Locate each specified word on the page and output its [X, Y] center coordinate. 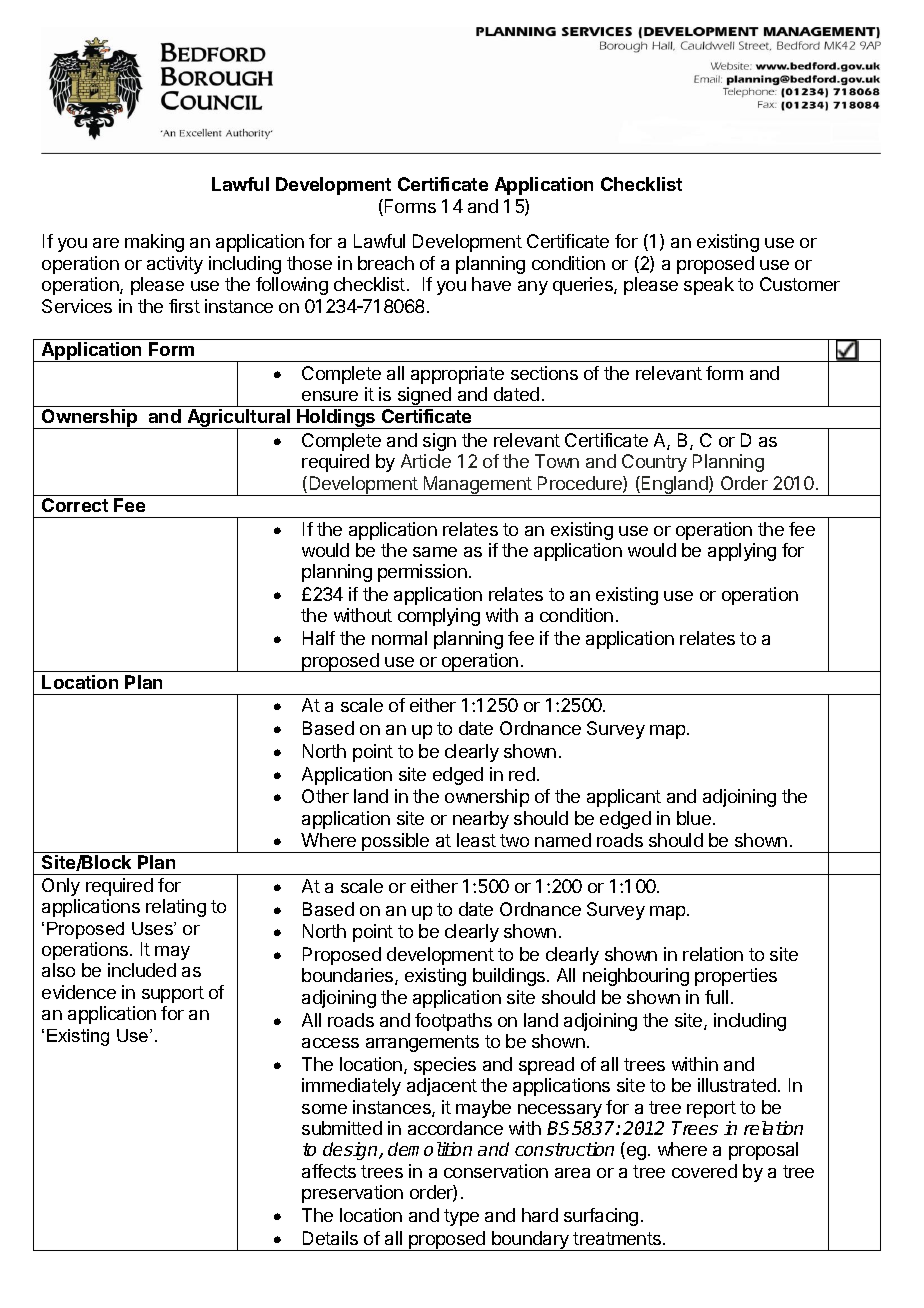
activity [175, 265]
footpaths [453, 1022]
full [716, 997]
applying [742, 552]
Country [654, 463]
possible [396, 843]
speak [709, 286]
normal [399, 638]
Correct [75, 505]
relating [176, 908]
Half [319, 638]
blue [694, 818]
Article [426, 461]
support [173, 994]
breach [386, 263]
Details [330, 1238]
